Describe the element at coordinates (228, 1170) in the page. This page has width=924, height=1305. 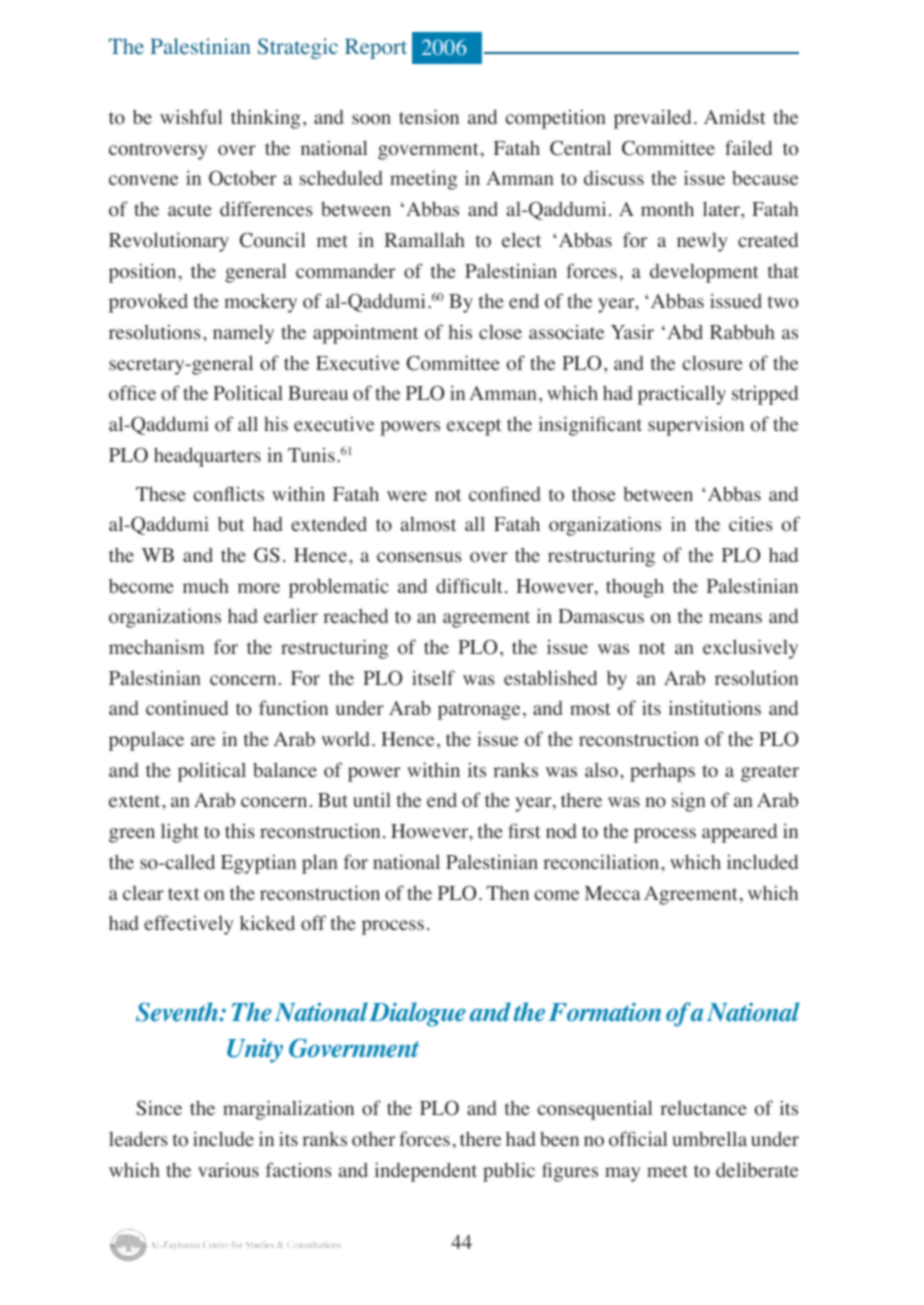
I see `various` at that location.
